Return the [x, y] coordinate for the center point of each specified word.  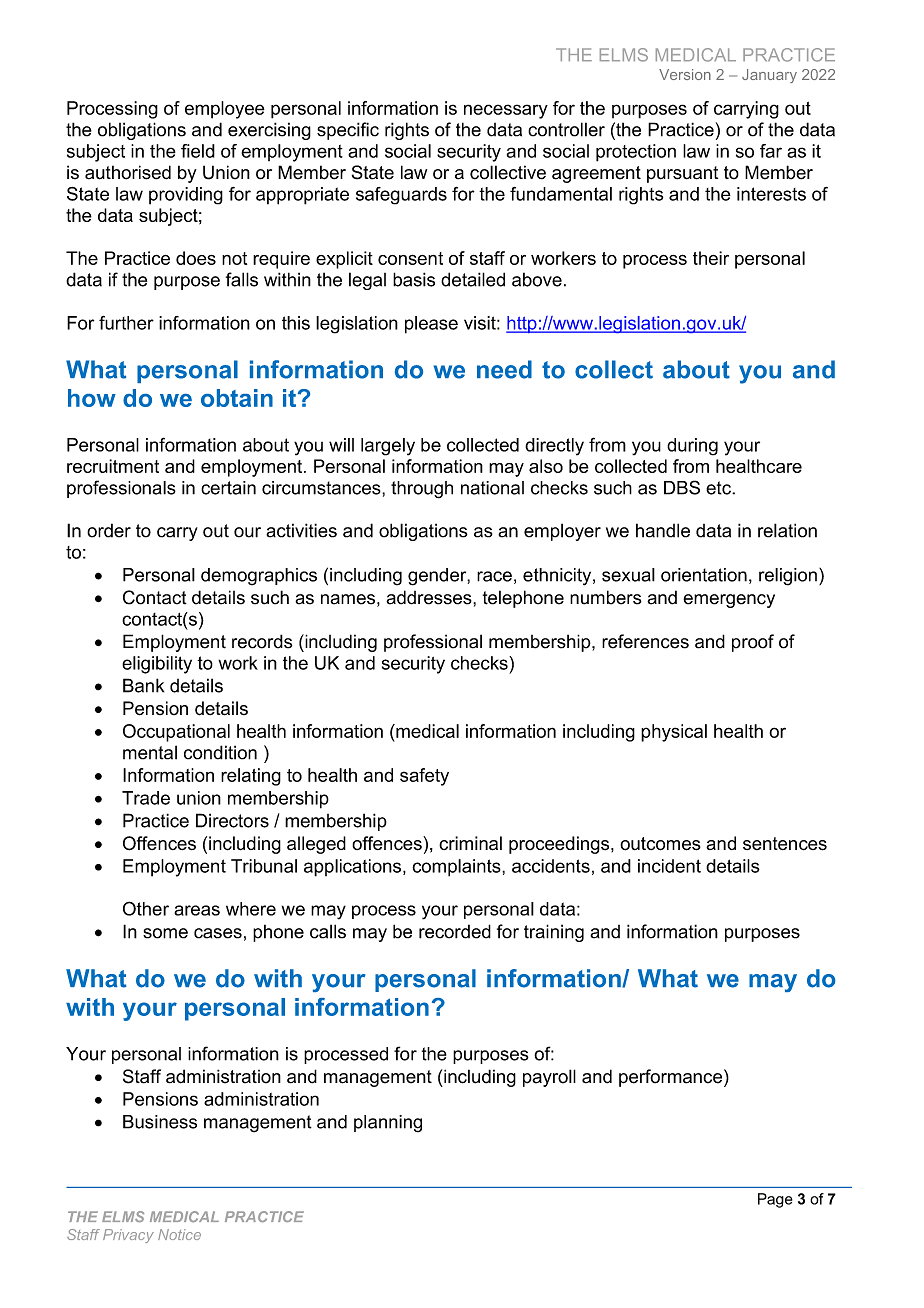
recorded [455, 931]
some [165, 933]
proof [753, 643]
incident [669, 866]
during [692, 447]
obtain [237, 398]
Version [685, 74]
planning [388, 1124]
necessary [506, 111]
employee [225, 110]
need [504, 369]
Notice [179, 1234]
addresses [430, 597]
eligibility [157, 665]
